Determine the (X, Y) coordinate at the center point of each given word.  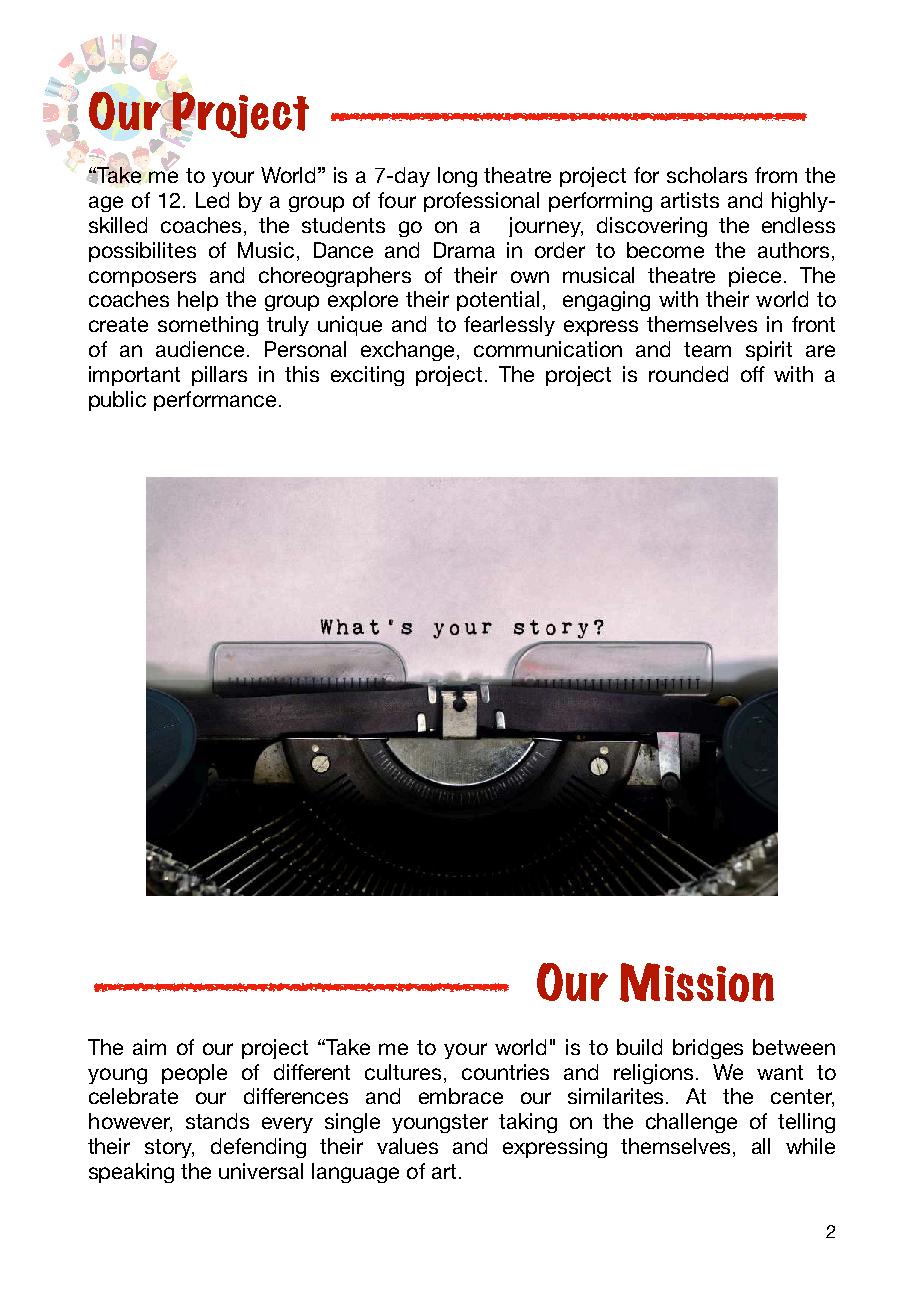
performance (215, 401)
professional (481, 202)
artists (690, 200)
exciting (367, 376)
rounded (688, 374)
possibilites (142, 252)
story (169, 1148)
